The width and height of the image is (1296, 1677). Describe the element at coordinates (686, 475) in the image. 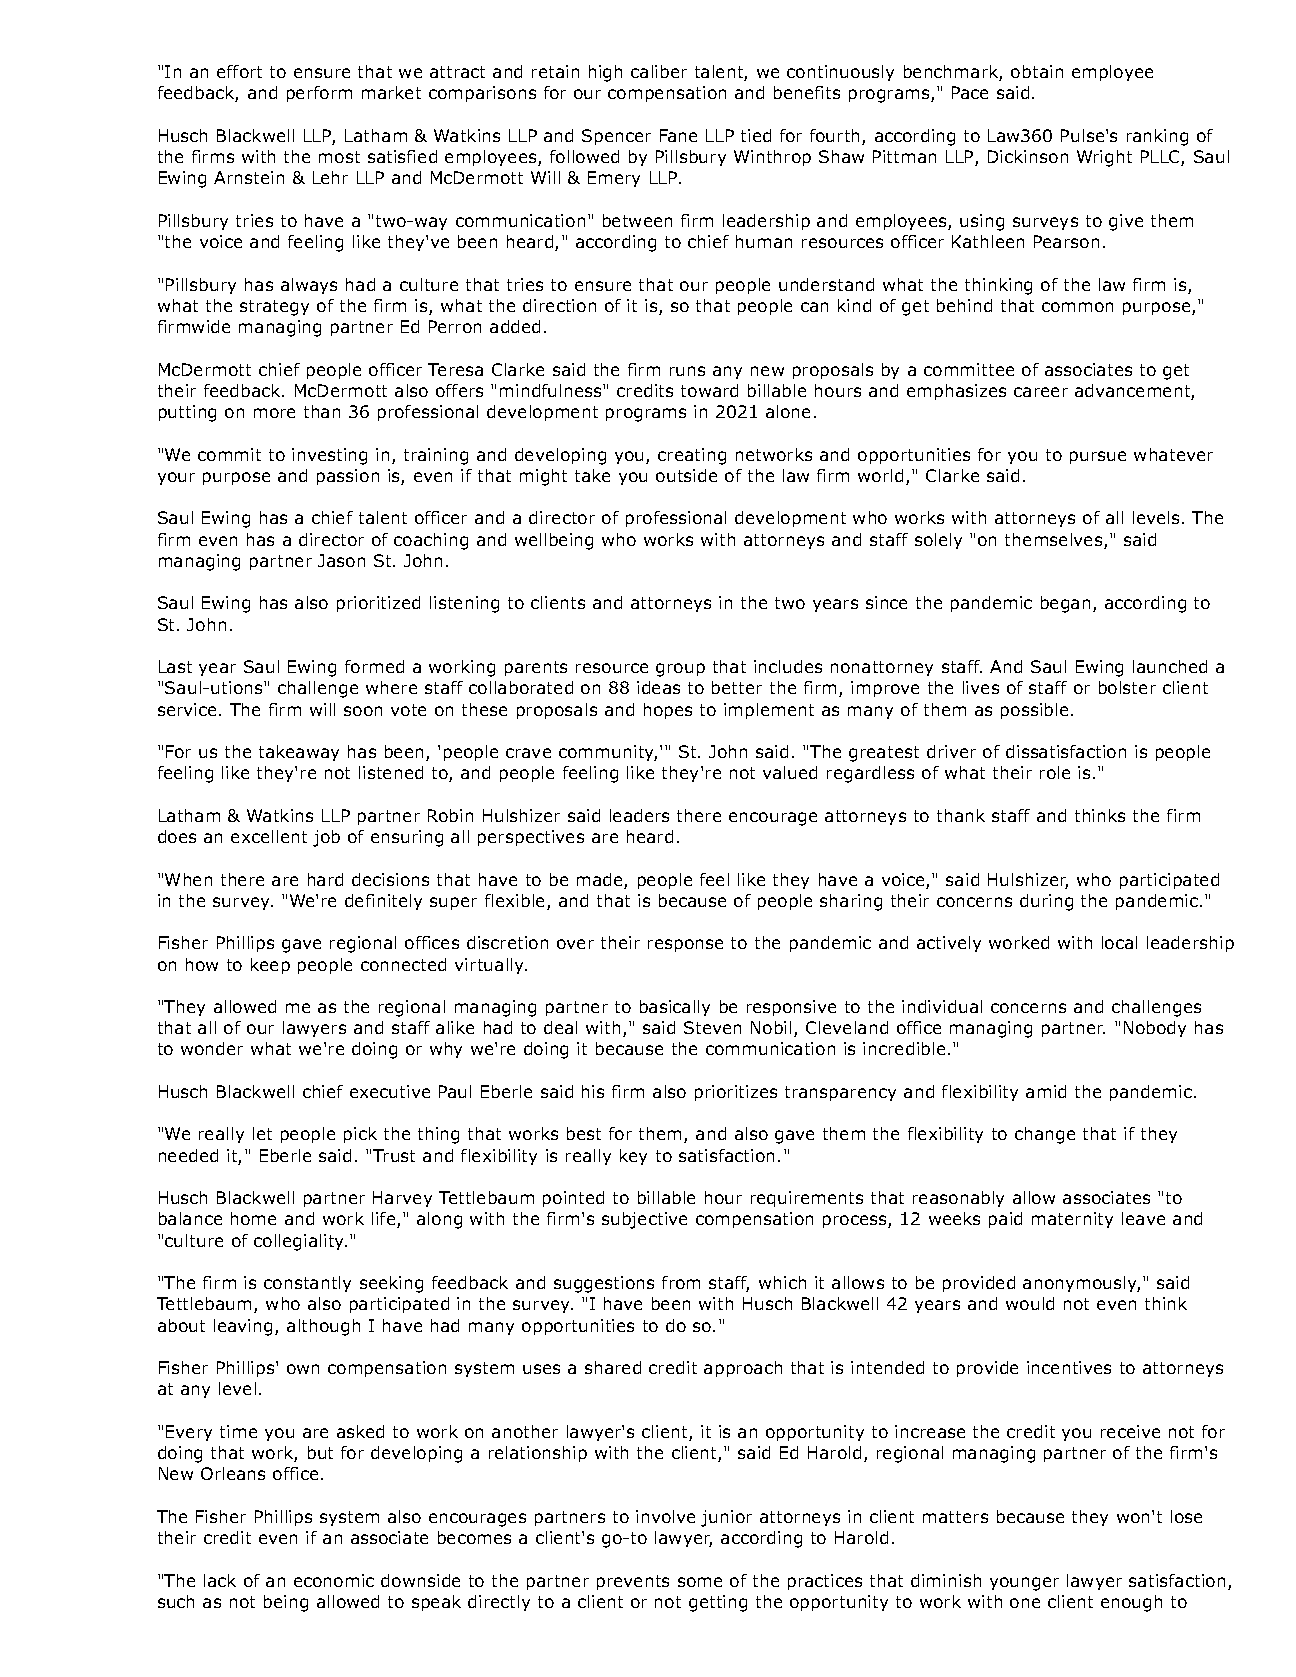

I see `outside` at that location.
